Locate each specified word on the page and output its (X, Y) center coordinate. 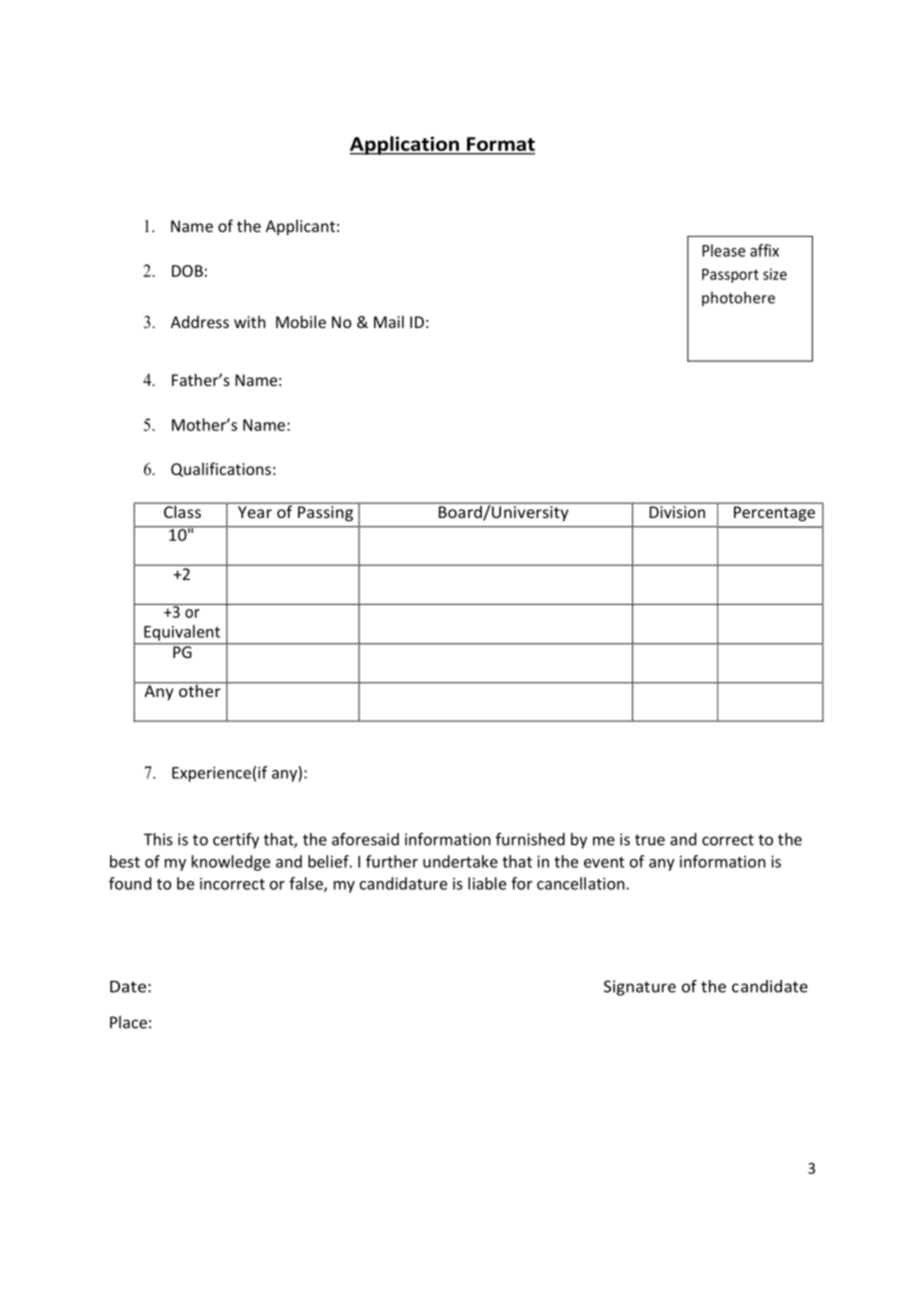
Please (723, 250)
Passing (325, 513)
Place (128, 1022)
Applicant (300, 227)
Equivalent (182, 633)
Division (677, 510)
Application (405, 145)
